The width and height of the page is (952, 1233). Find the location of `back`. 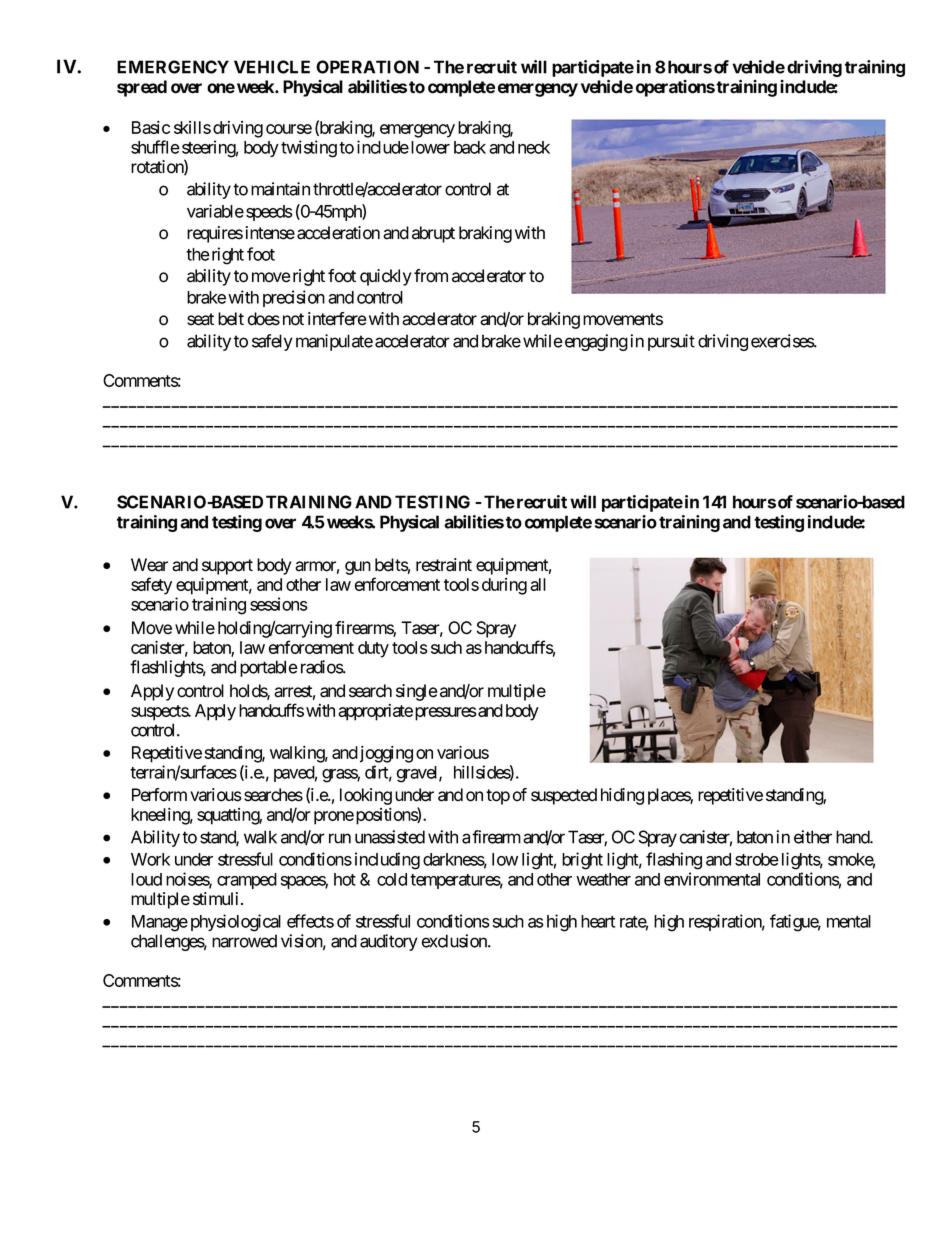

back is located at coordinates (470, 147).
